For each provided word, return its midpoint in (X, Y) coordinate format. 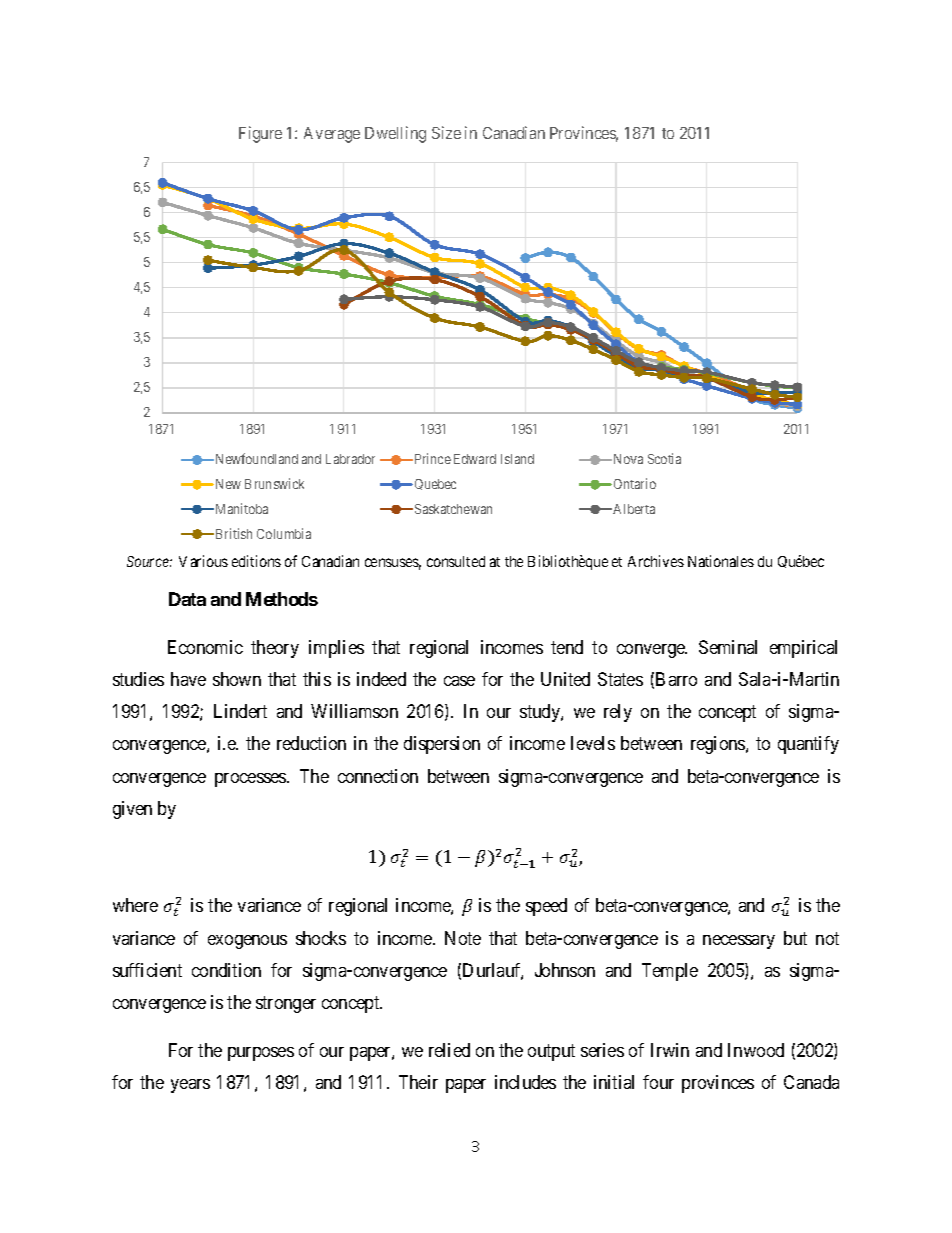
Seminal (728, 647)
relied (449, 1050)
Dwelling (395, 134)
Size (446, 132)
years (190, 1086)
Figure (260, 134)
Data (187, 599)
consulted (456, 561)
